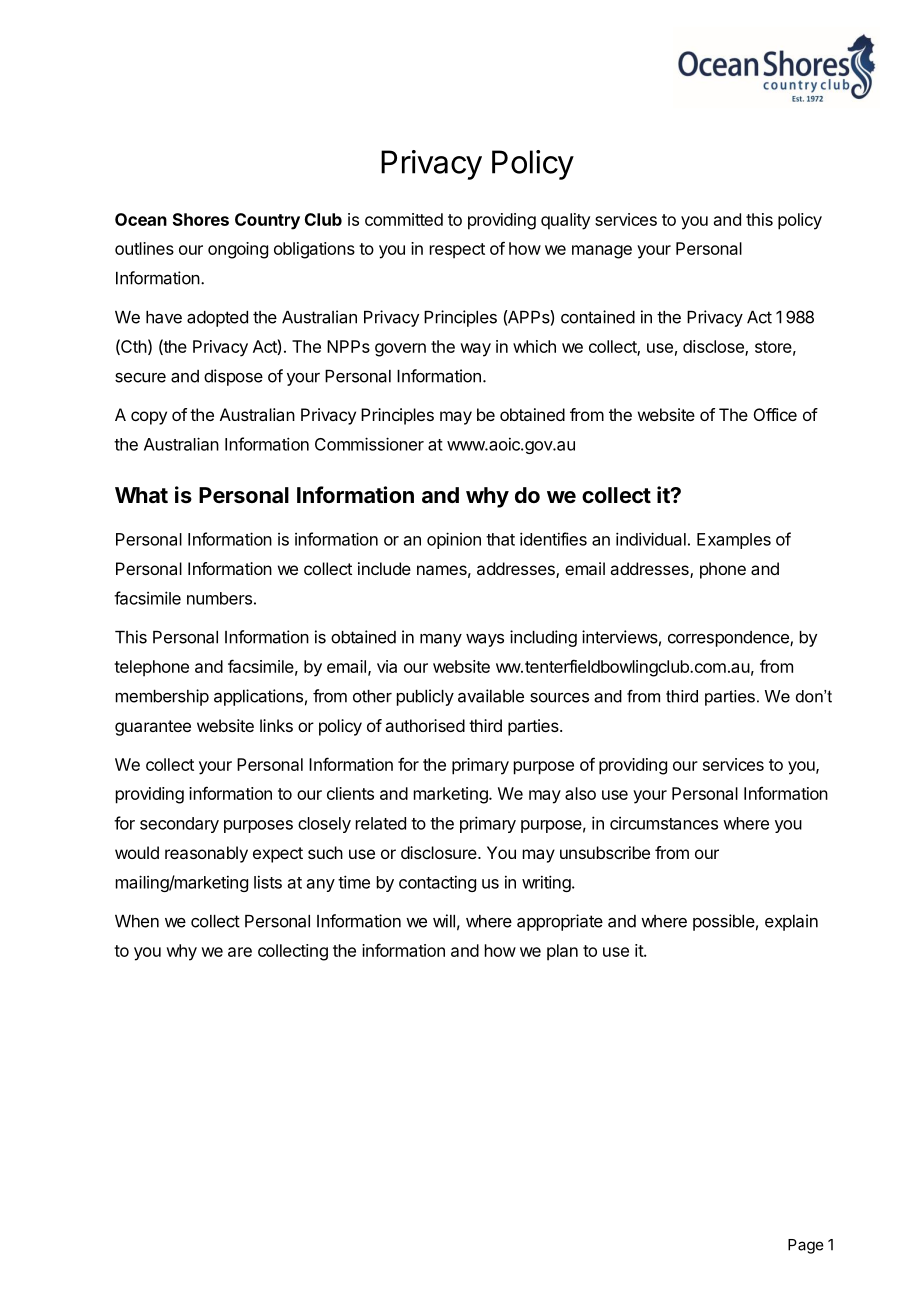 This screenshot has height=1308, width=924. What do you see at coordinates (602, 252) in the screenshot?
I see `manage` at bounding box center [602, 252].
